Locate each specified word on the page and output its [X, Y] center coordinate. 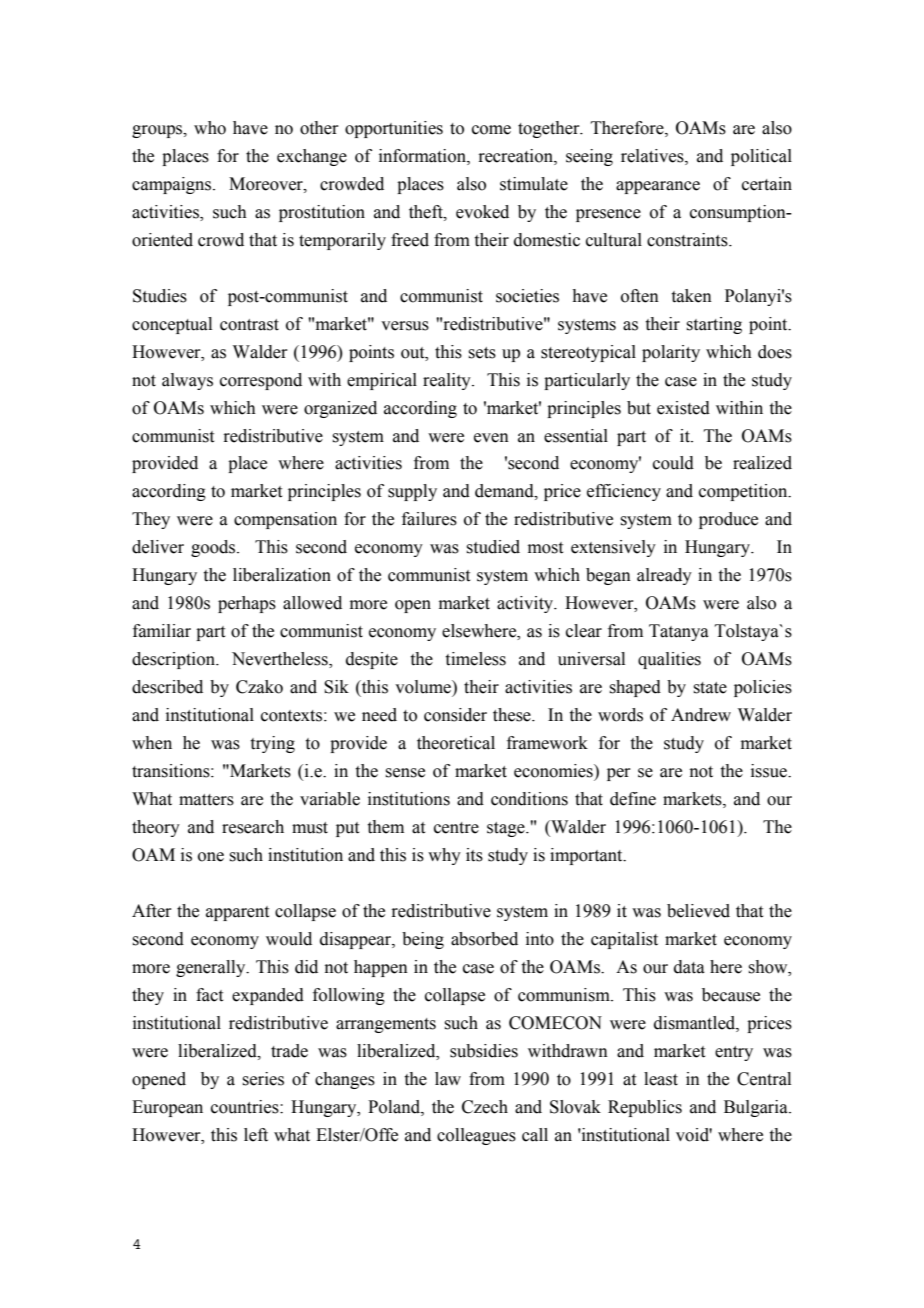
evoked [482, 212]
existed [683, 408]
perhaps [247, 604]
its [474, 855]
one [211, 857]
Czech [485, 1107]
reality [448, 381]
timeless [476, 659]
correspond [261, 381]
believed [698, 911]
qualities [669, 660]
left [256, 1135]
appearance [658, 187]
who [210, 128]
